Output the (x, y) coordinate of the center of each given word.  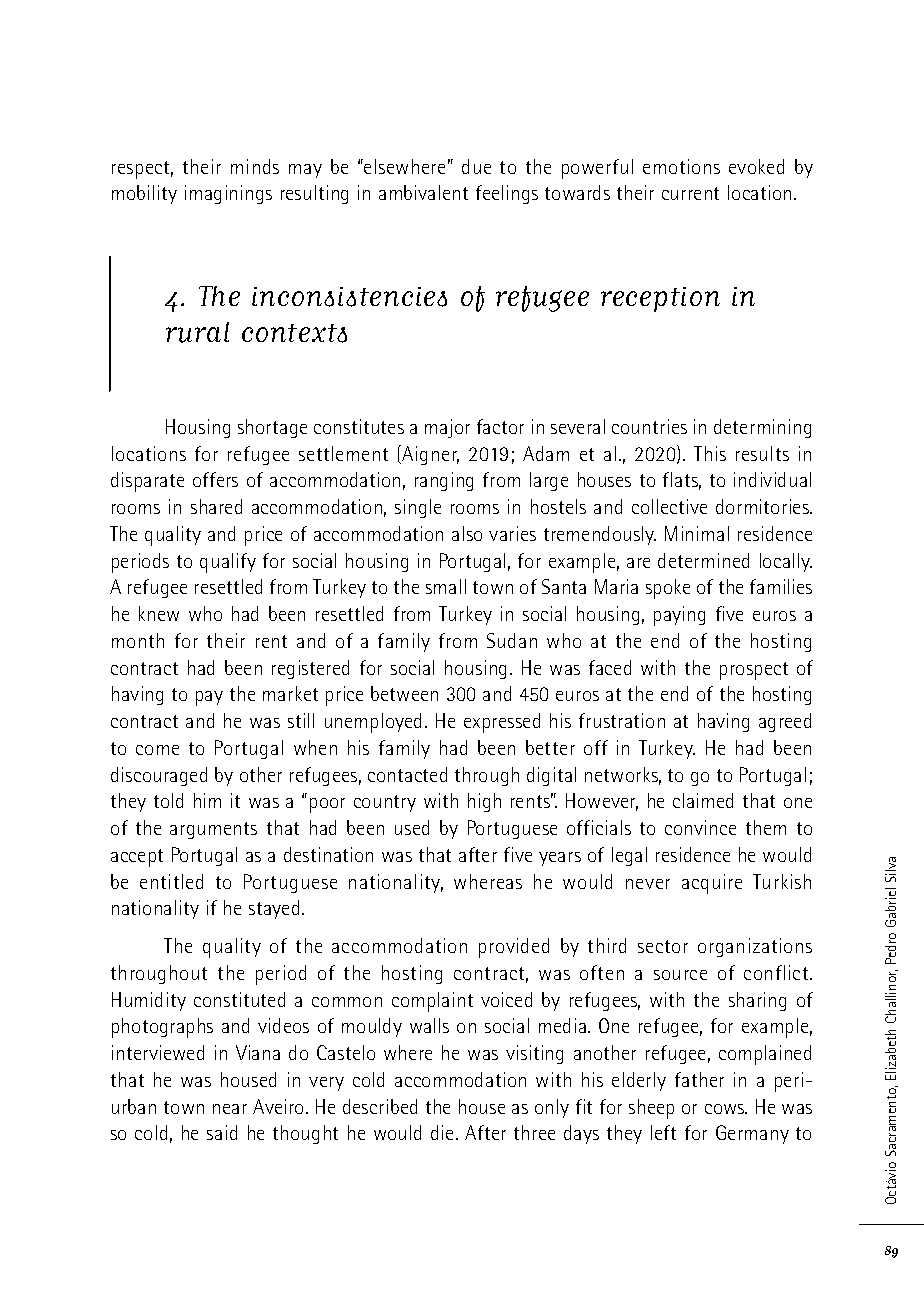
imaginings (228, 194)
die (442, 1132)
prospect (754, 671)
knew (159, 613)
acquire (712, 884)
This (710, 453)
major (447, 428)
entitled (171, 881)
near (230, 1109)
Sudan (512, 640)
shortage (272, 428)
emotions (681, 166)
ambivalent (423, 192)
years (560, 859)
